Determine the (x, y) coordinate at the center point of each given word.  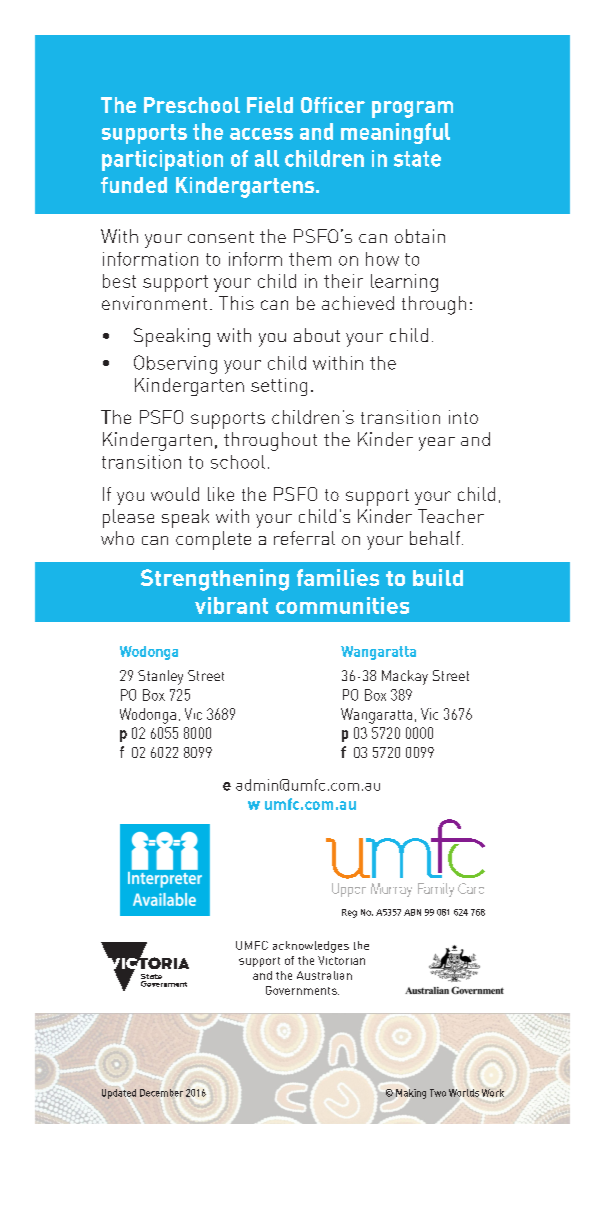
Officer (333, 105)
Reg (349, 913)
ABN (412, 912)
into (463, 417)
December (161, 1093)
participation (162, 160)
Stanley (160, 677)
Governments (302, 990)
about (317, 335)
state (417, 159)
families (338, 577)
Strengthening (215, 580)
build (438, 577)
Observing (175, 364)
